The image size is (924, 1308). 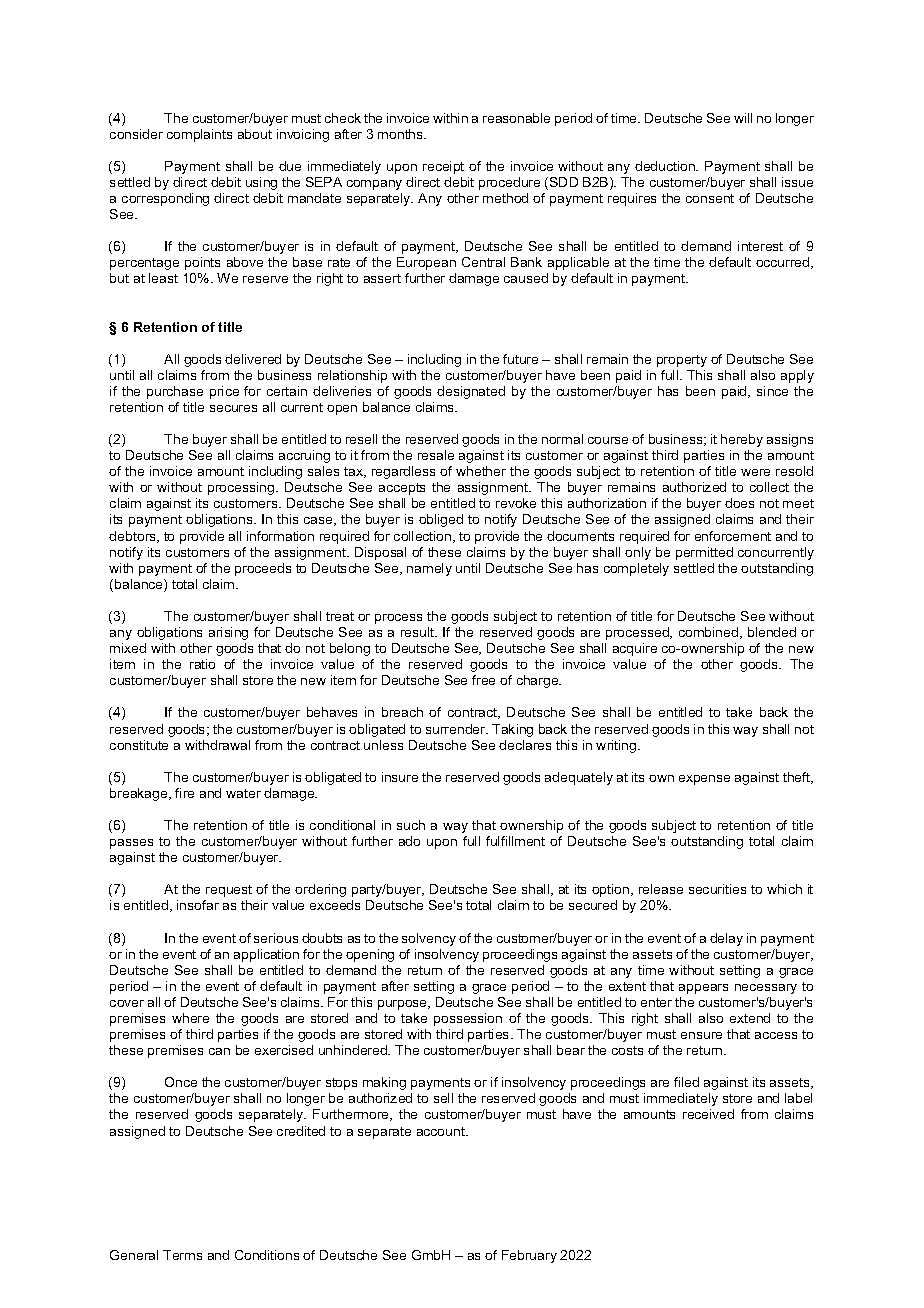 I want to click on receipt, so click(x=443, y=167).
